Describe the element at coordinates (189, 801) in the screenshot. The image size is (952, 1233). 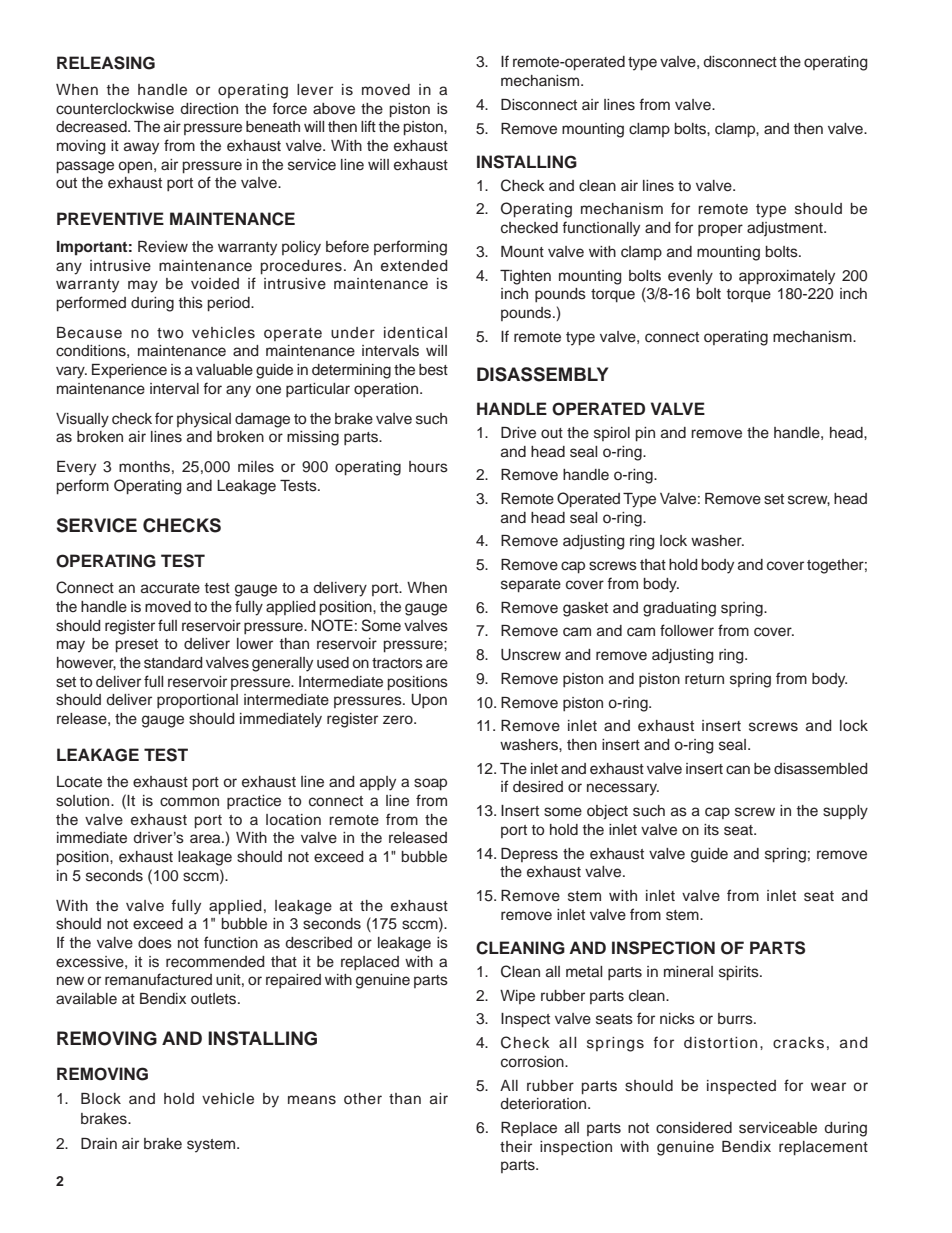
I see `common` at that location.
